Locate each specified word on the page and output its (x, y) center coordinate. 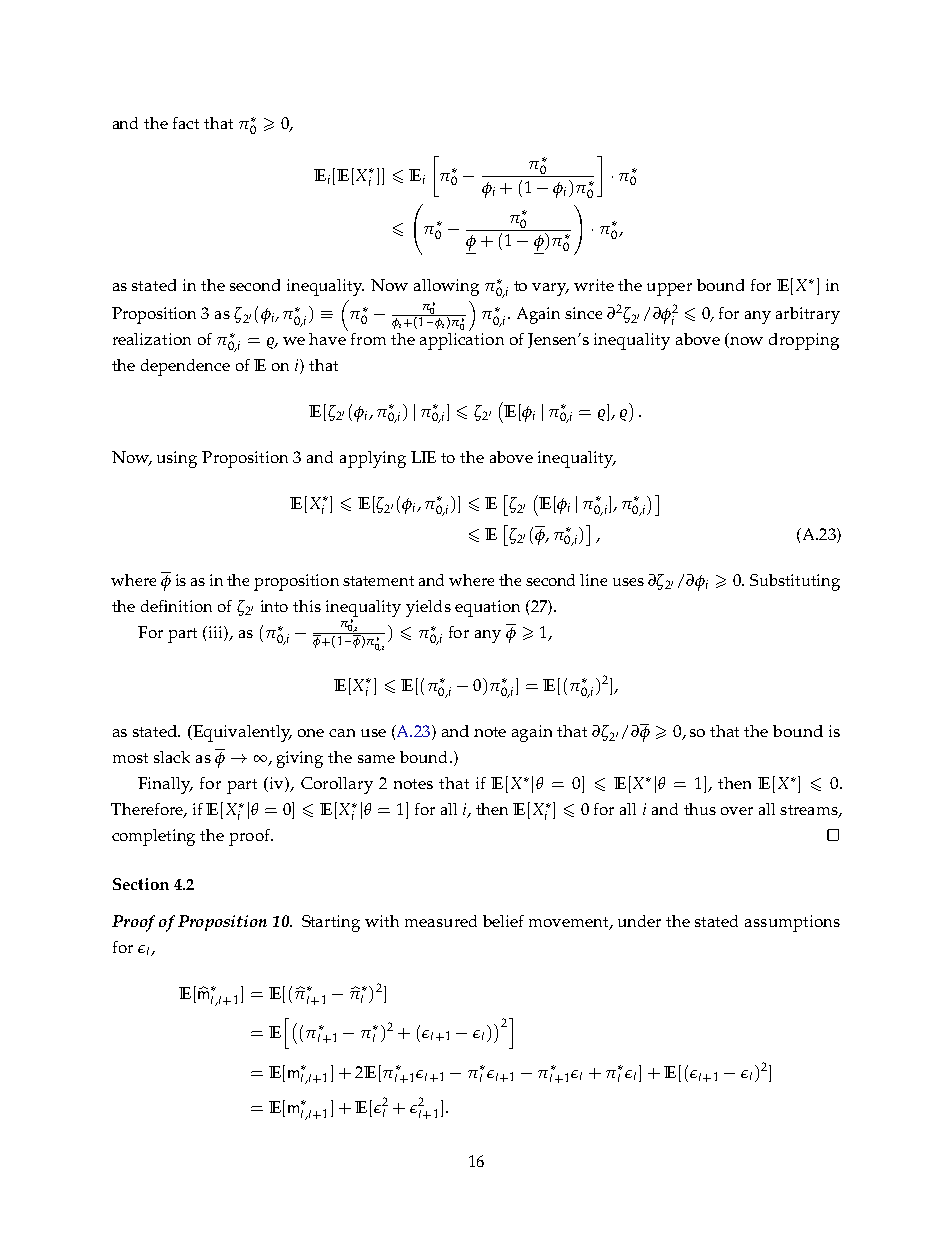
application (462, 340)
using (177, 459)
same (376, 759)
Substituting (795, 582)
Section (141, 884)
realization (152, 339)
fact (186, 123)
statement (378, 581)
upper (669, 289)
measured (441, 921)
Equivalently (241, 733)
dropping (804, 341)
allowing (446, 287)
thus (700, 809)
